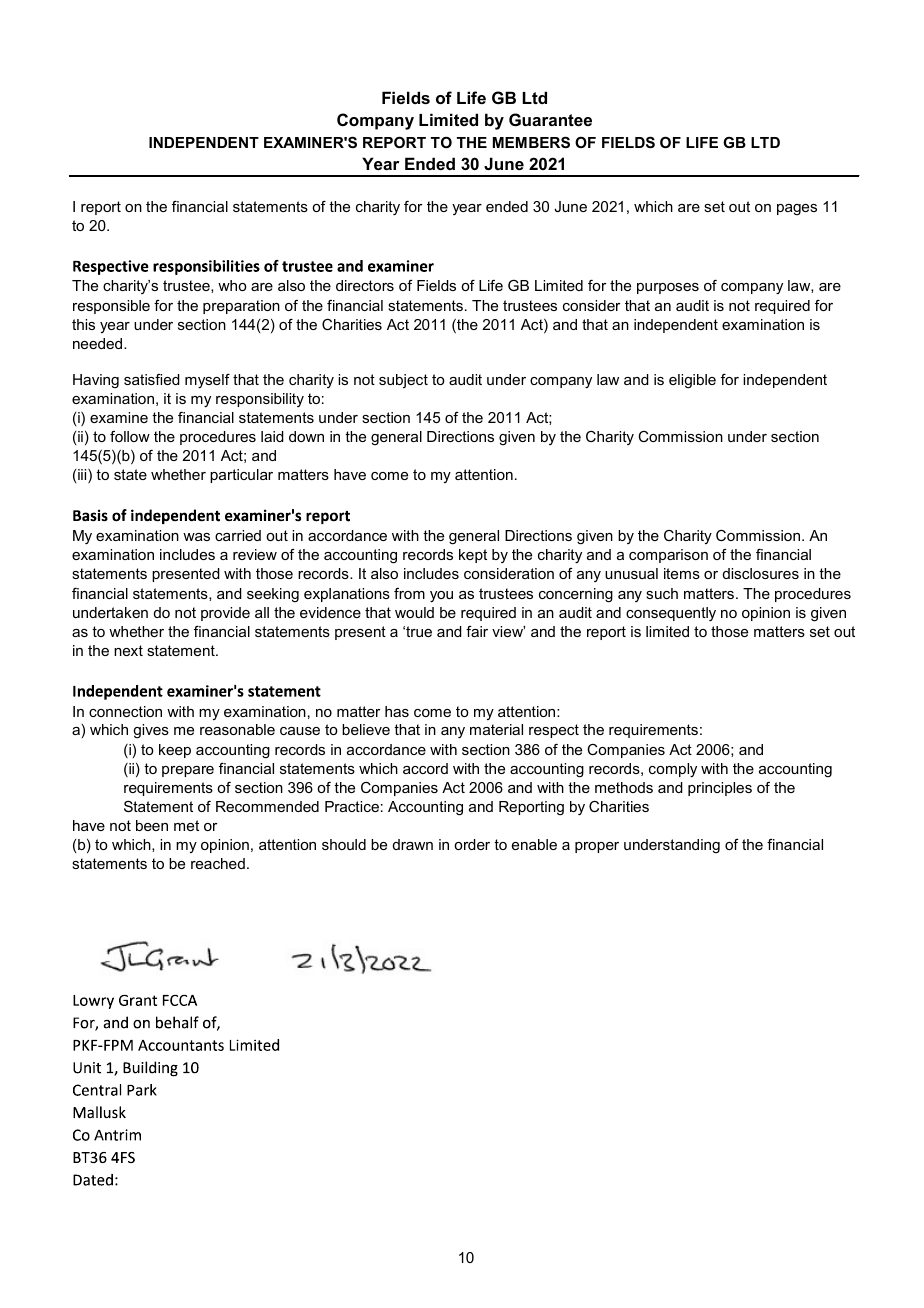 This document has width=924, height=1308. What do you see at coordinates (692, 381) in the document?
I see `eligible` at bounding box center [692, 381].
